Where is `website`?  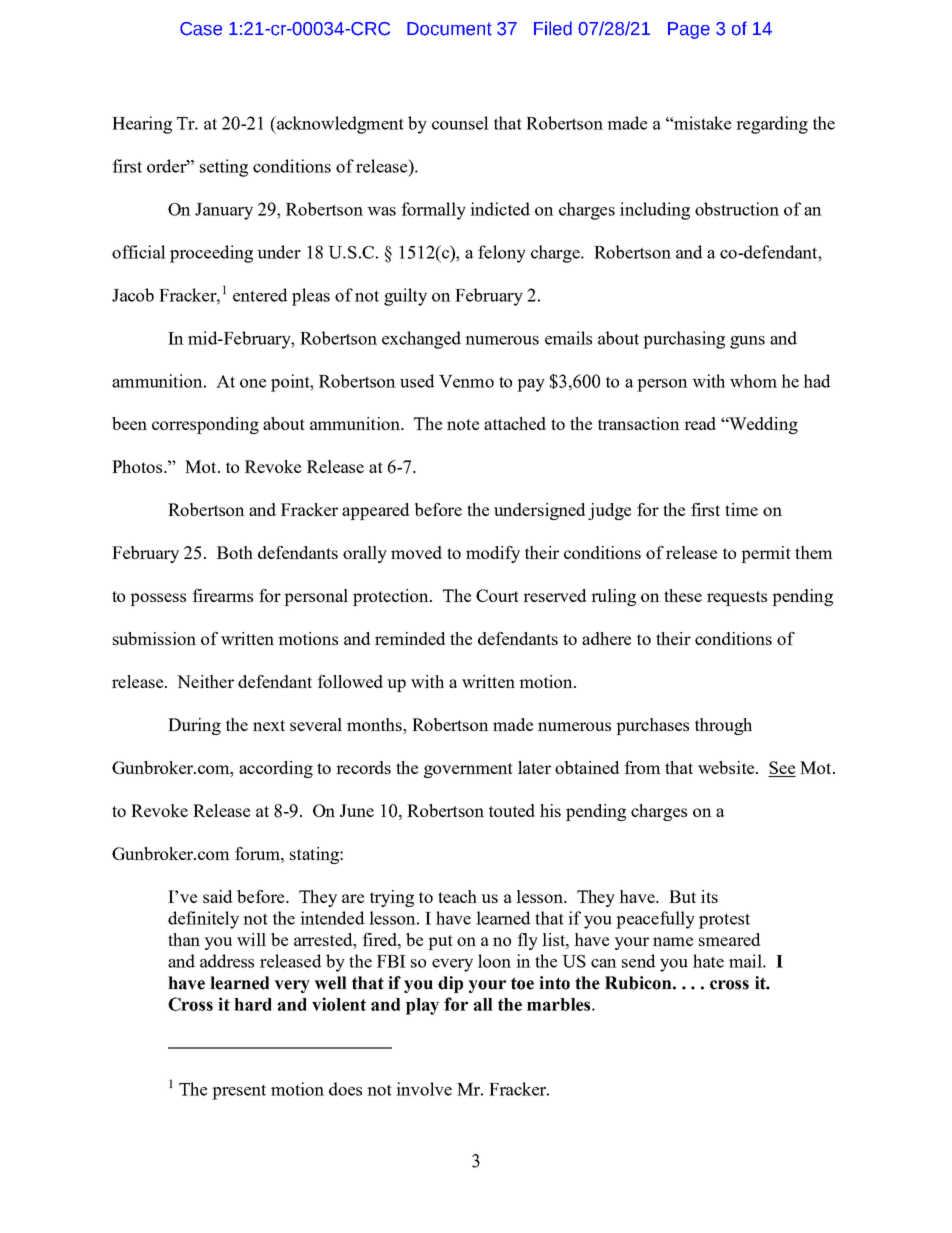
website is located at coordinates (727, 767).
